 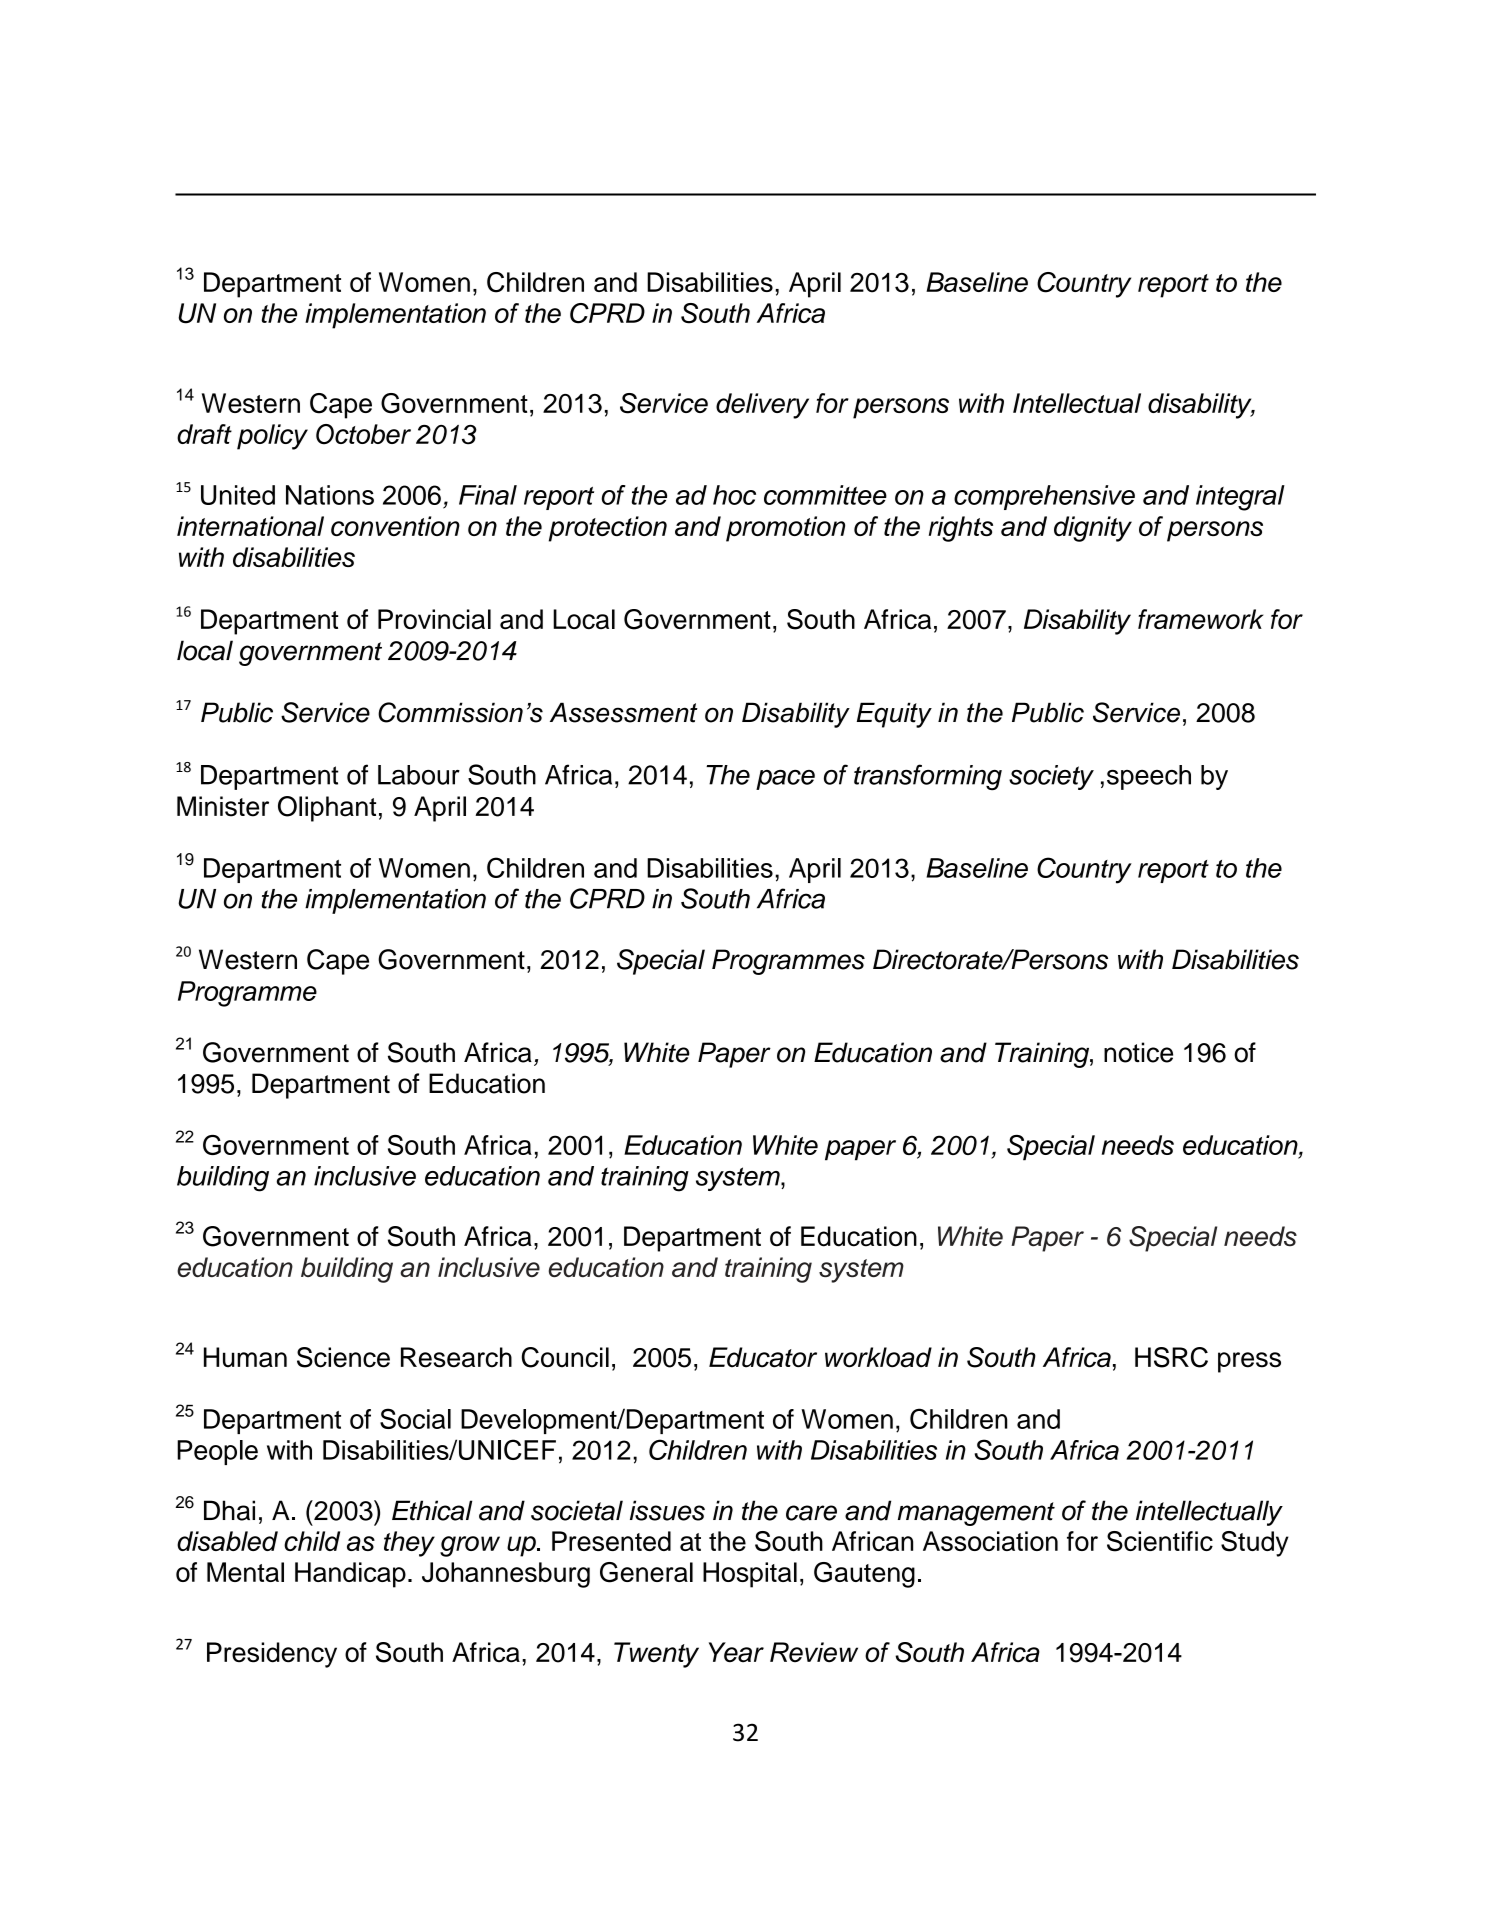 What do you see at coordinates (750, 1575) in the document?
I see `Hospital` at bounding box center [750, 1575].
